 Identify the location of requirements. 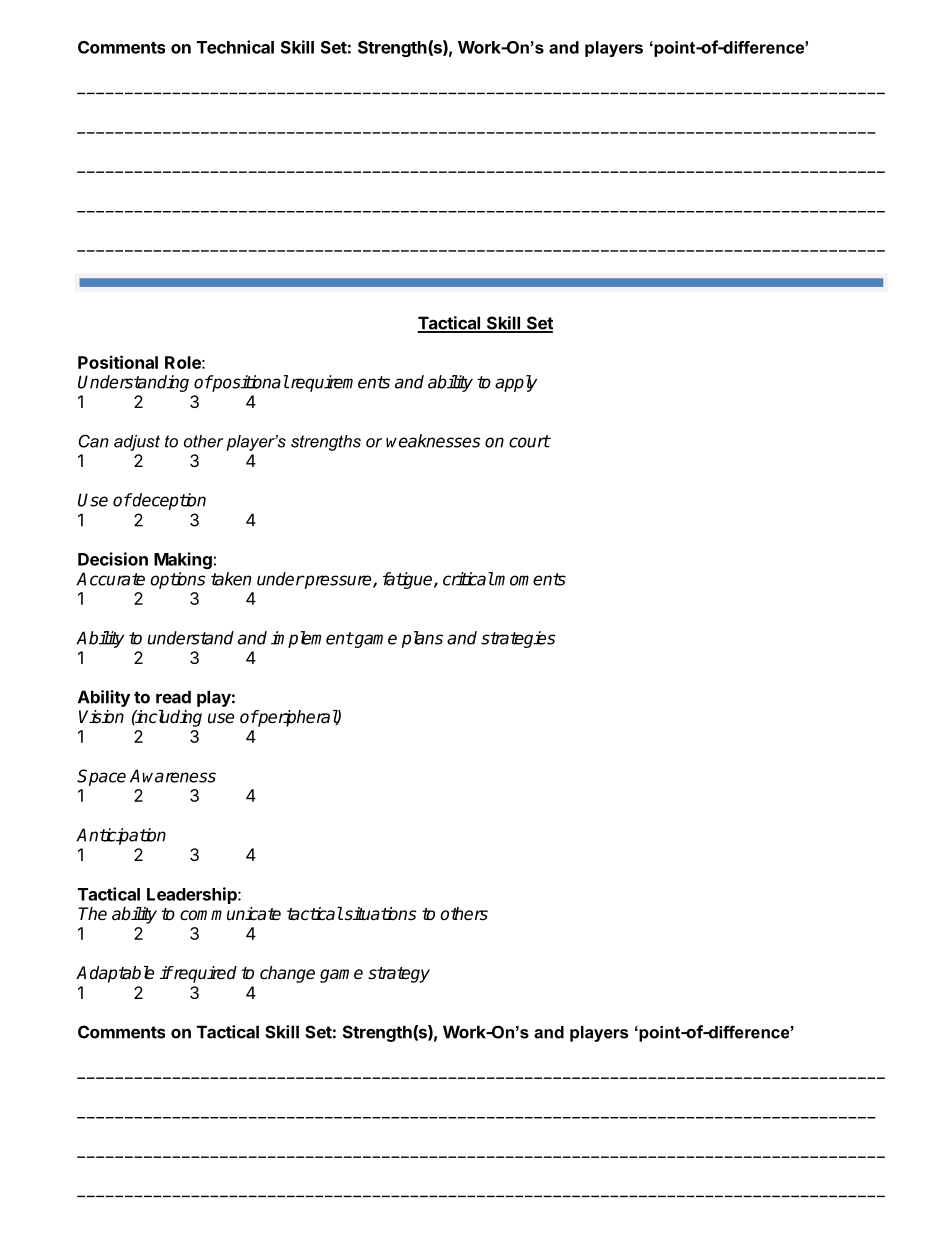
(339, 383).
